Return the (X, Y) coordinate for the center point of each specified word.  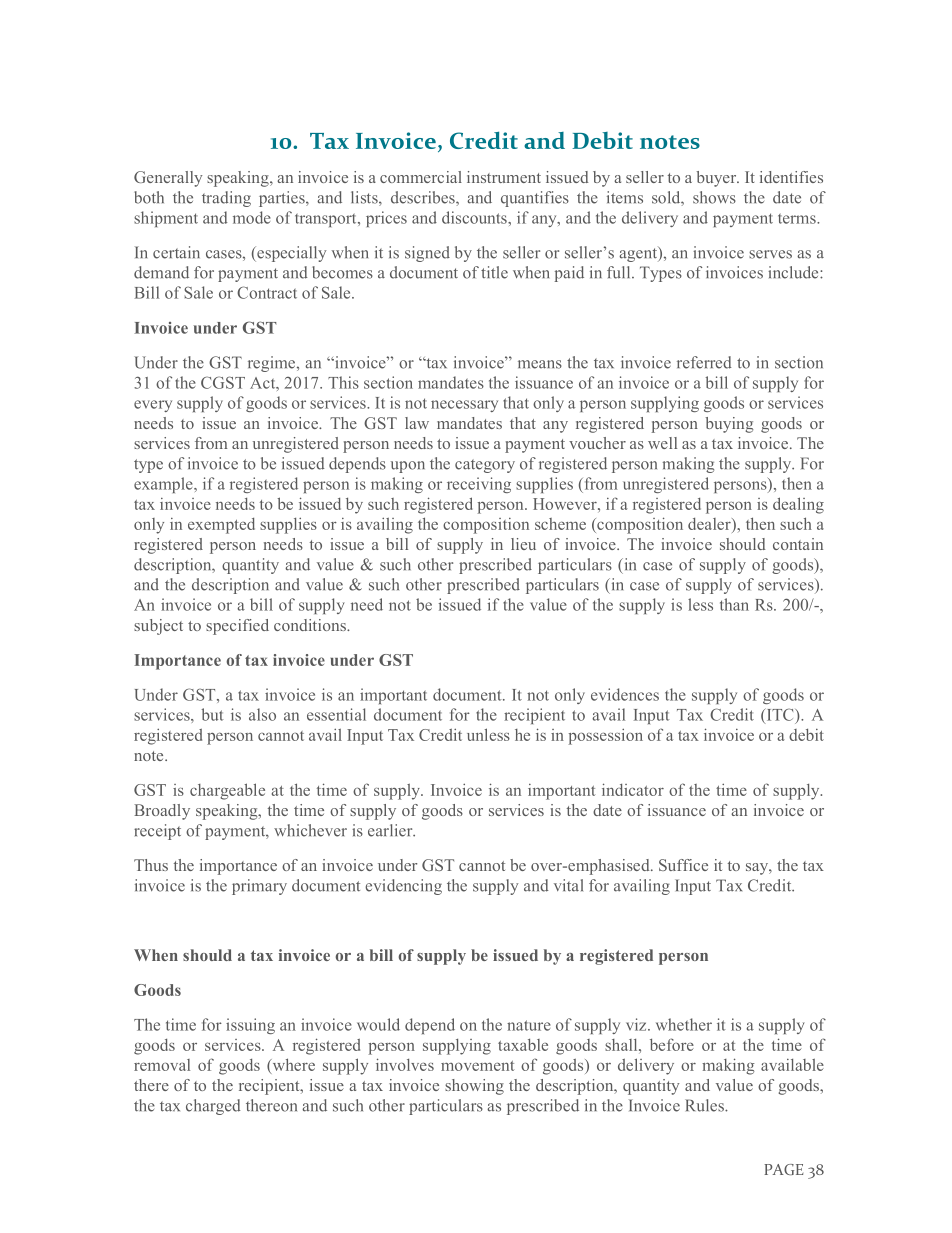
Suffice (683, 865)
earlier (391, 830)
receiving (479, 485)
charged (213, 1107)
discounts (475, 217)
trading (226, 199)
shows (714, 197)
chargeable (227, 791)
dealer (710, 525)
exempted (221, 526)
